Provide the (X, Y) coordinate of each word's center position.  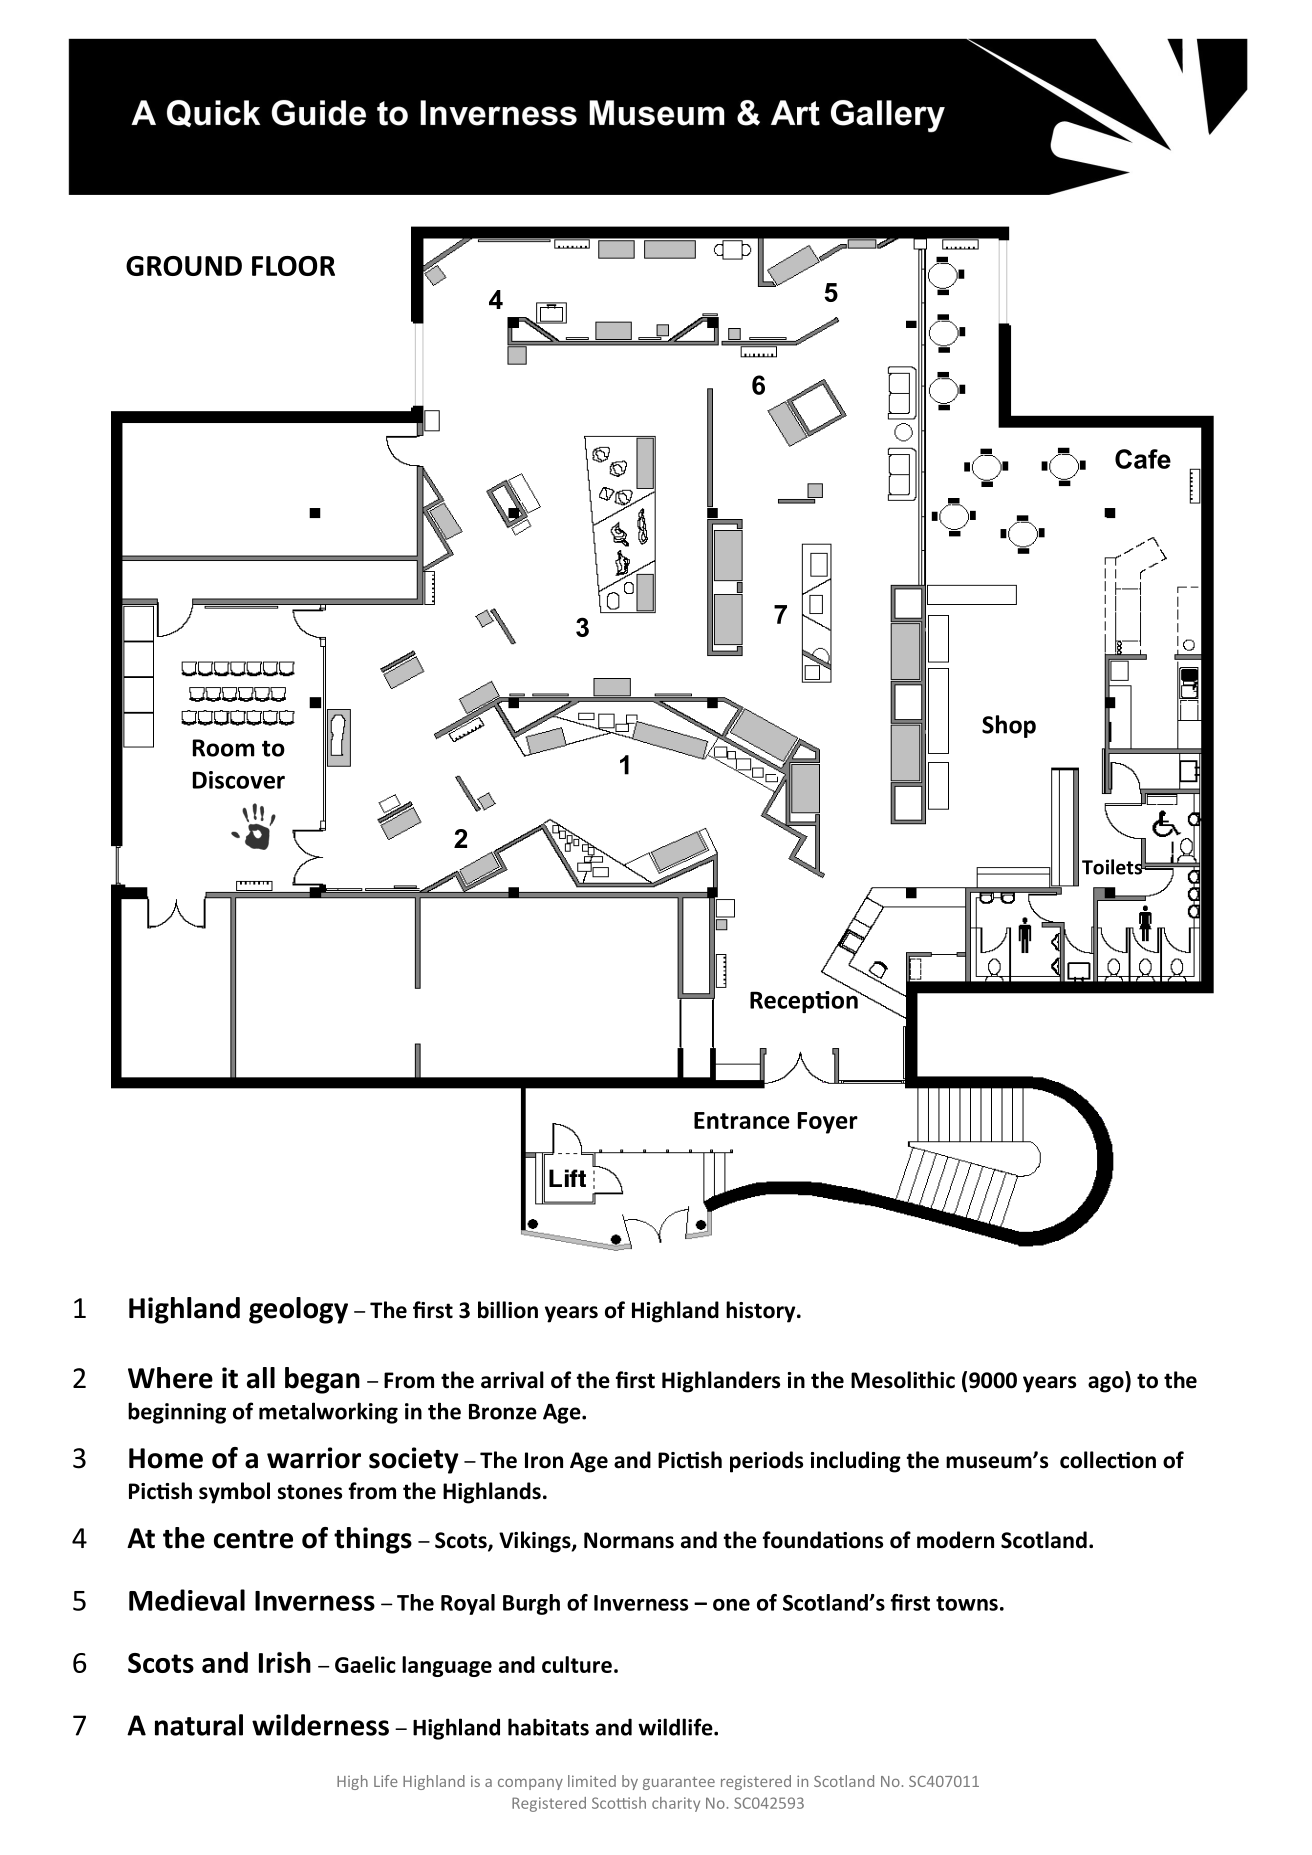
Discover (239, 780)
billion (508, 1310)
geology (298, 1310)
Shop (1009, 726)
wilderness (320, 1725)
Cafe (1143, 459)
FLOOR (293, 266)
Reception (805, 1000)
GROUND (184, 266)
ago (1107, 1384)
